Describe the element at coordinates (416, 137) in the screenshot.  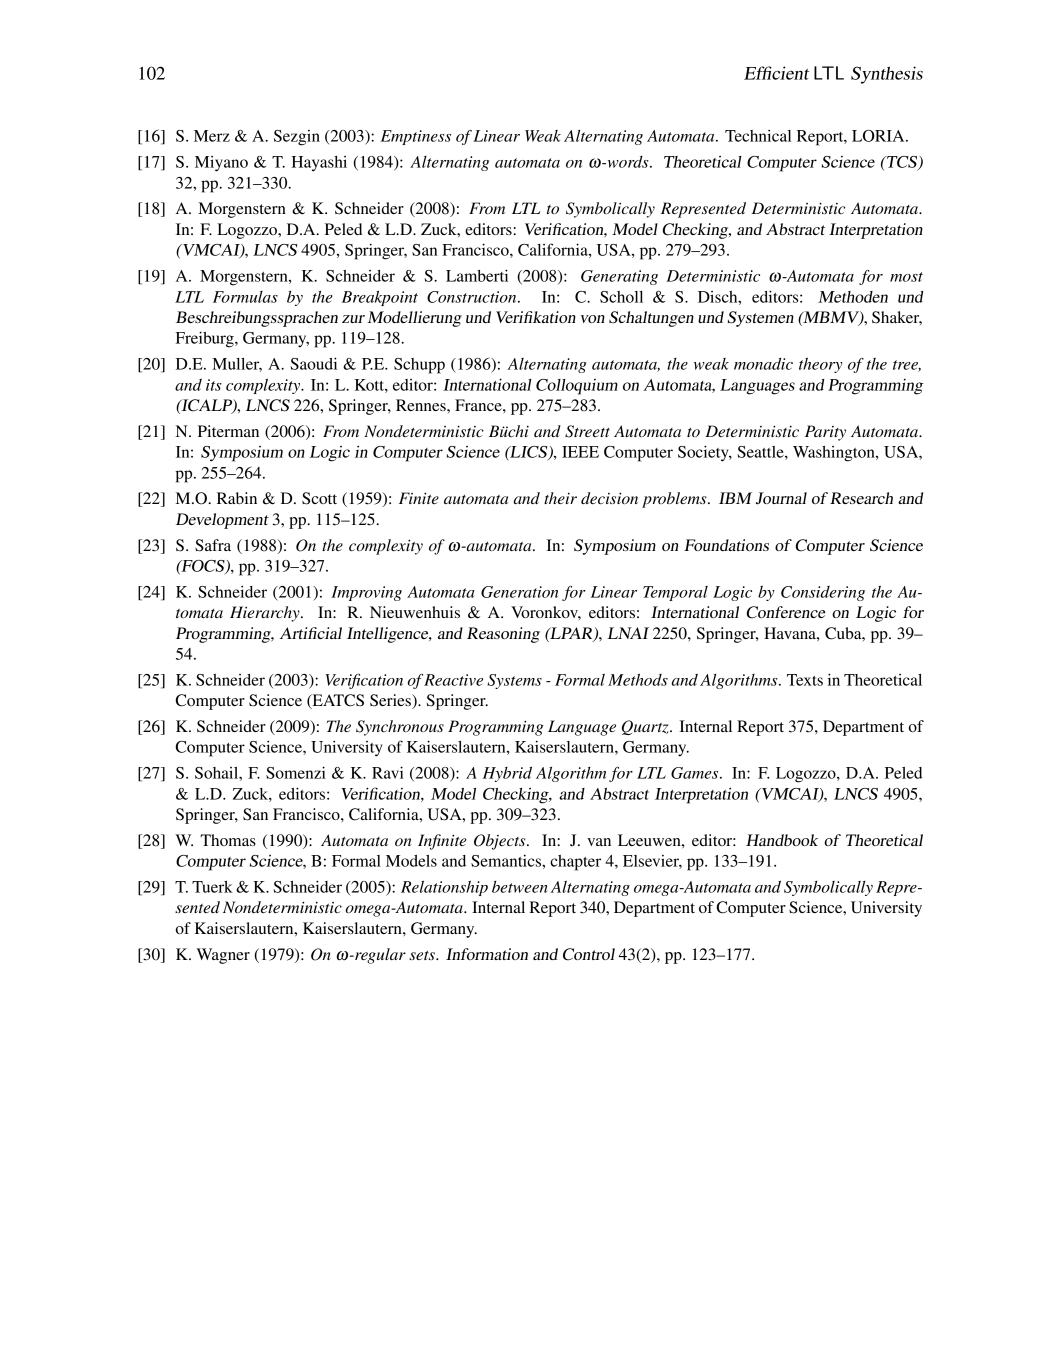
I see `Emptiness` at that location.
